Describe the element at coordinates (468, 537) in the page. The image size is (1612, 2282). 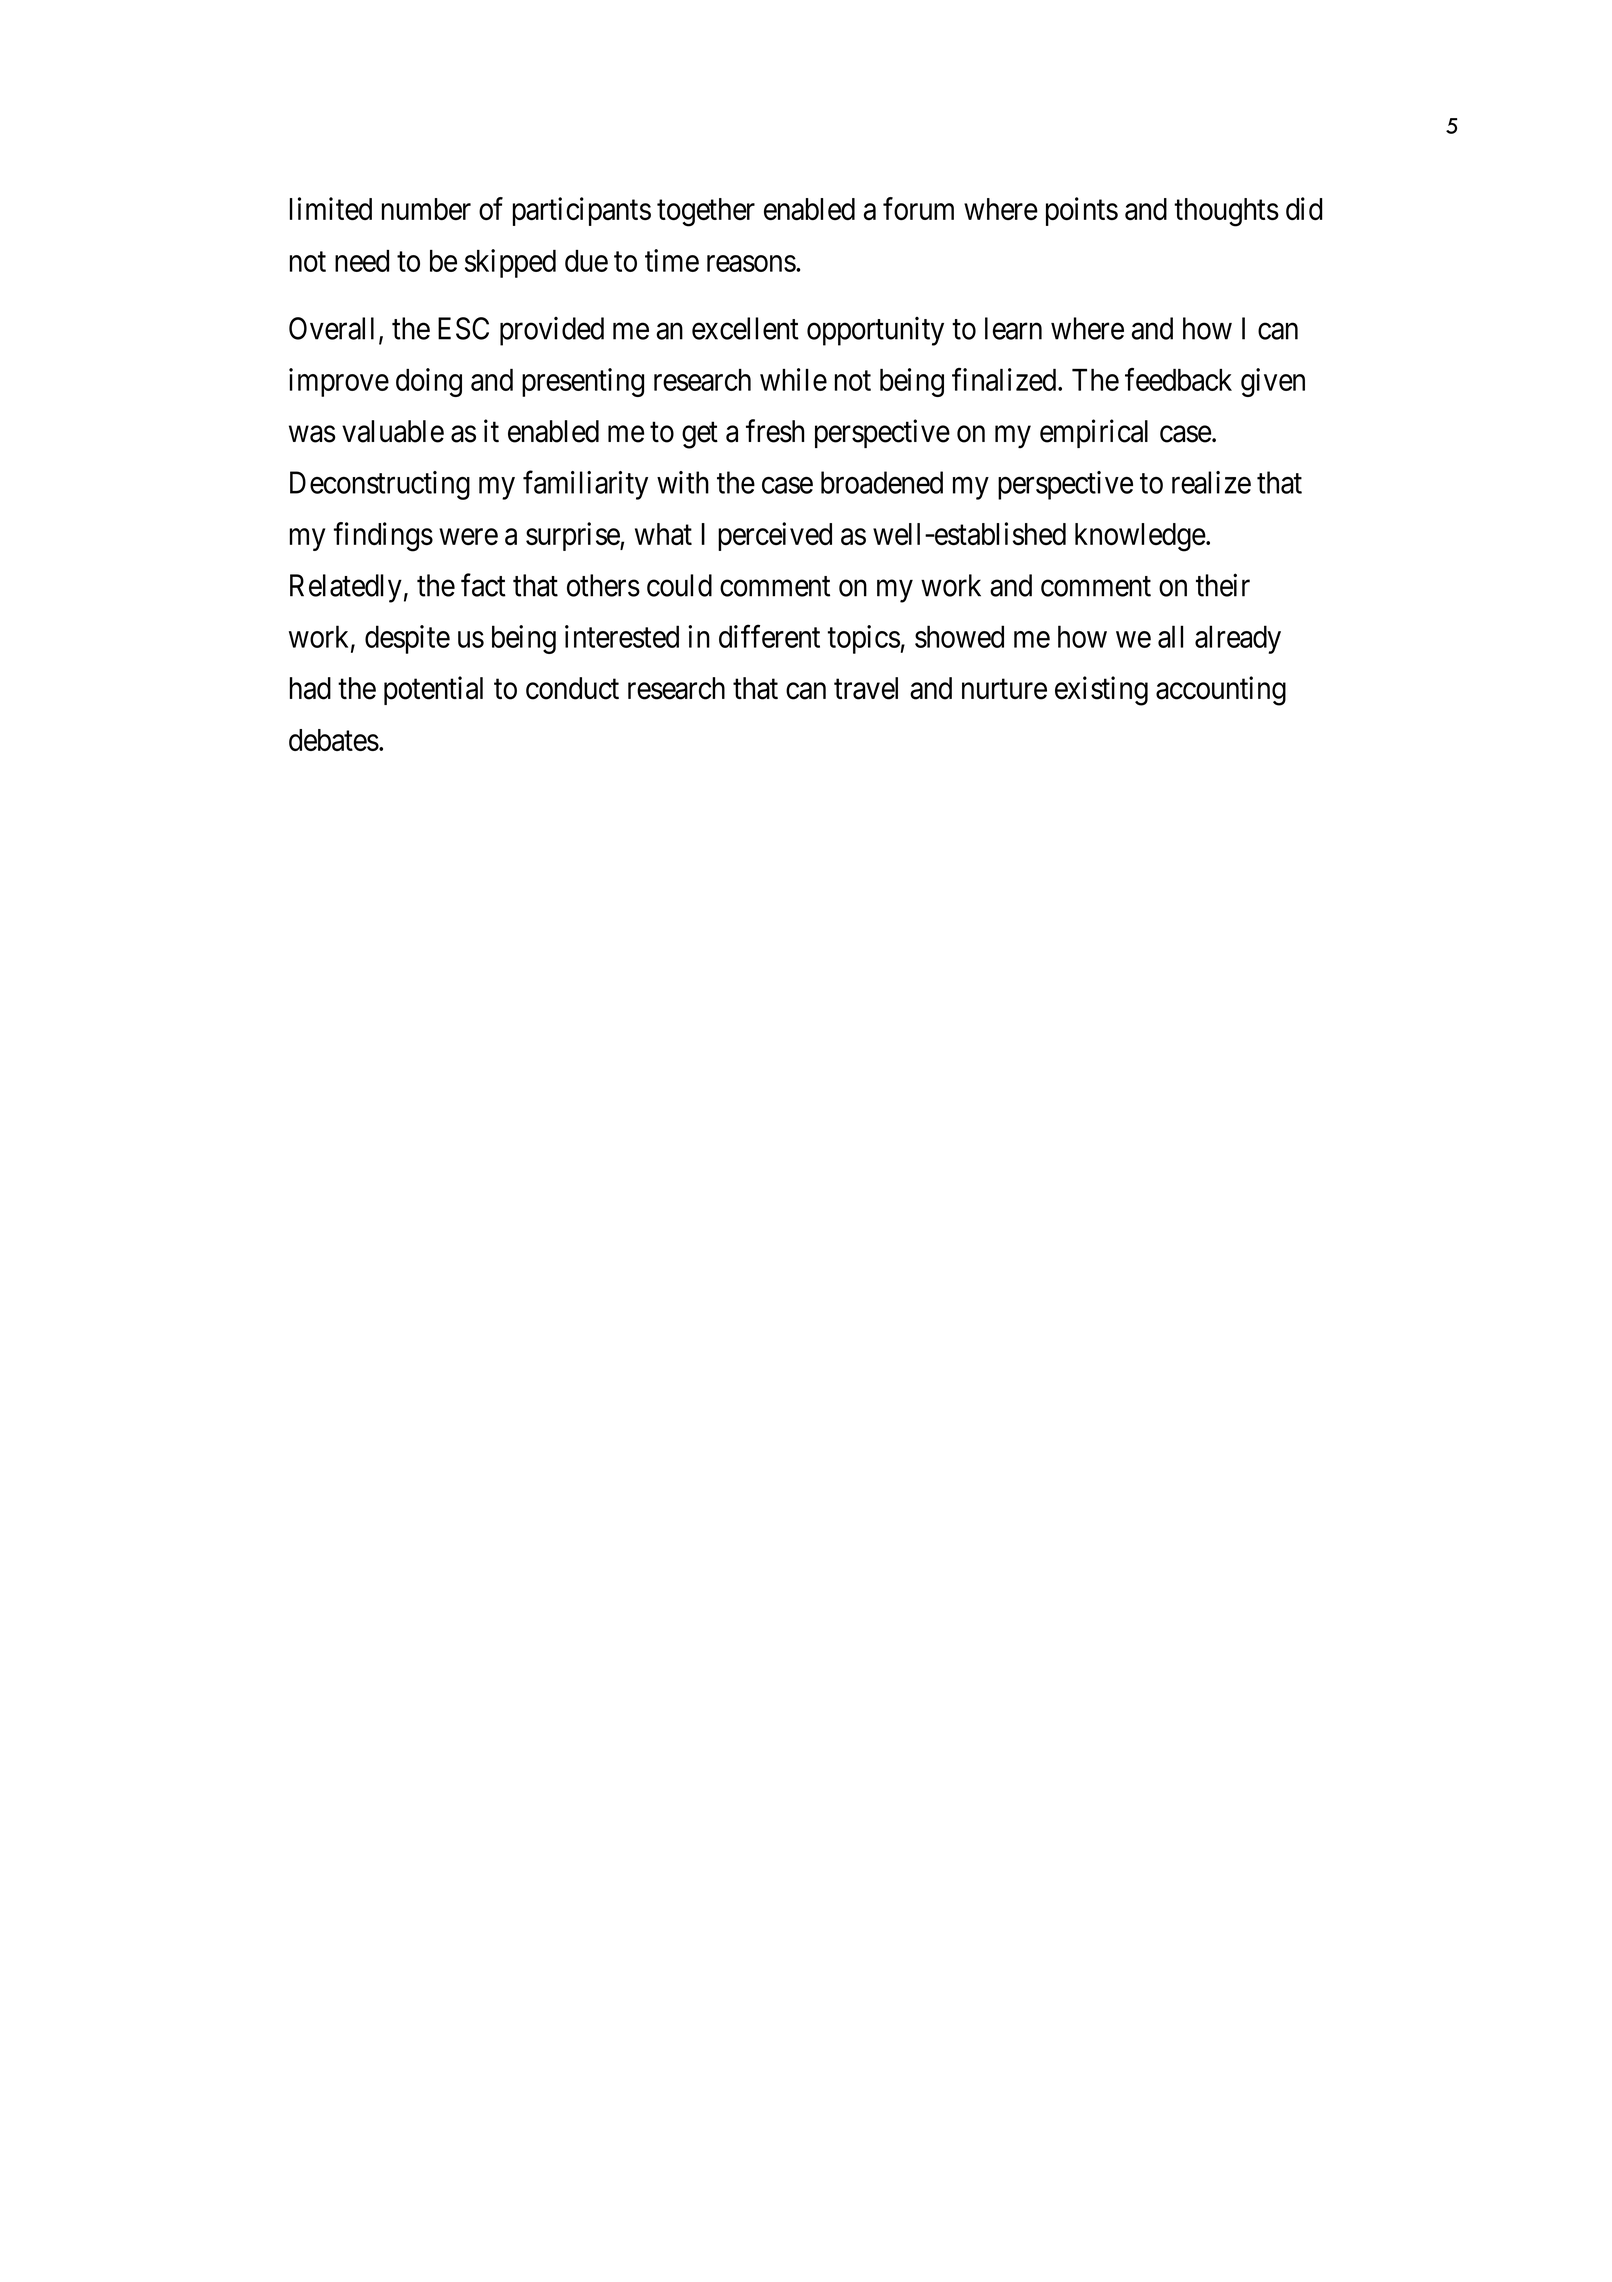
I see `were` at that location.
